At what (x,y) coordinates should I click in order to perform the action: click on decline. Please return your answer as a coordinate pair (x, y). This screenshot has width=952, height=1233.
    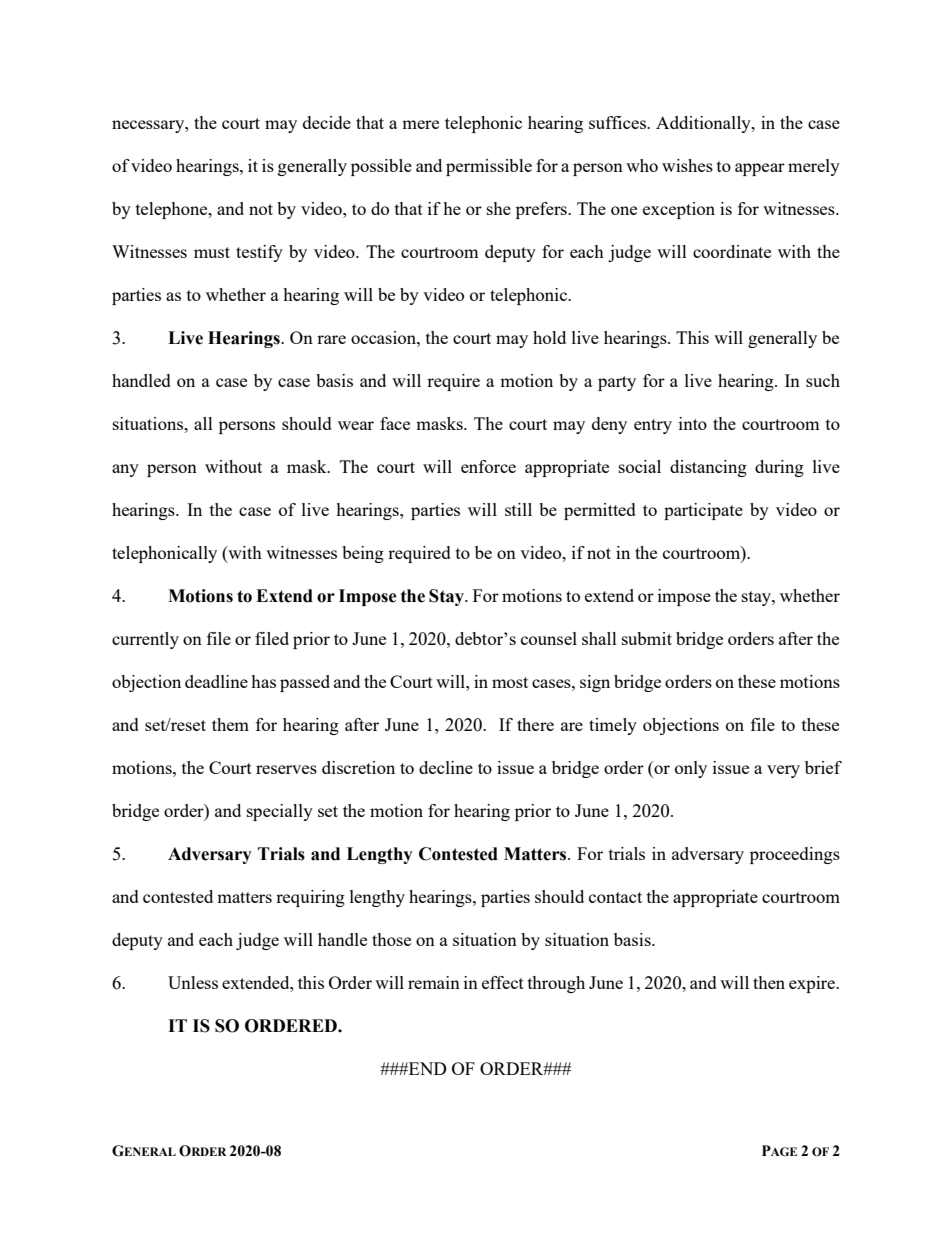
    Looking at the image, I should click on (446, 767).
